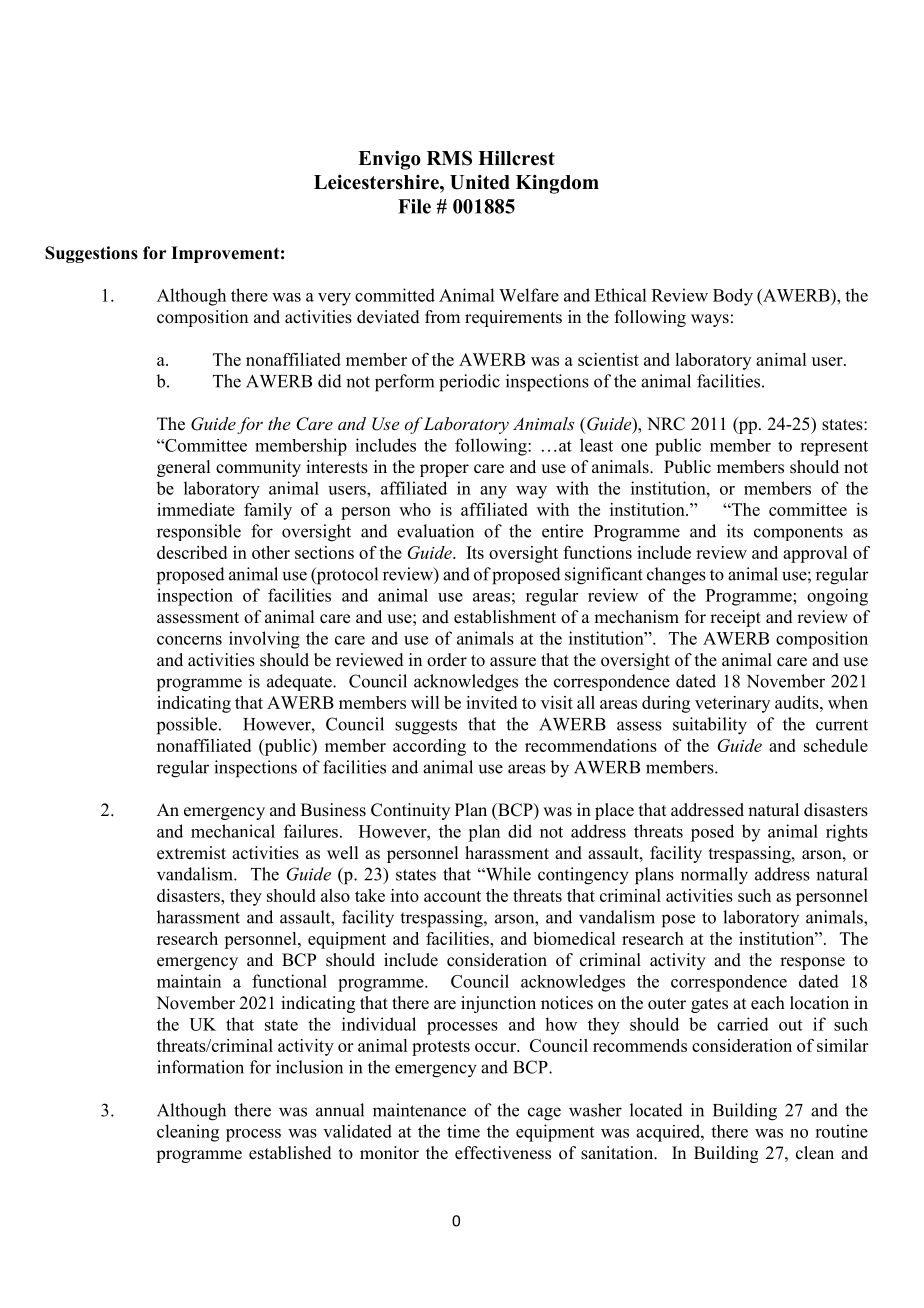 The width and height of the document is (924, 1308). What do you see at coordinates (91, 254) in the document?
I see `Suggestions` at bounding box center [91, 254].
